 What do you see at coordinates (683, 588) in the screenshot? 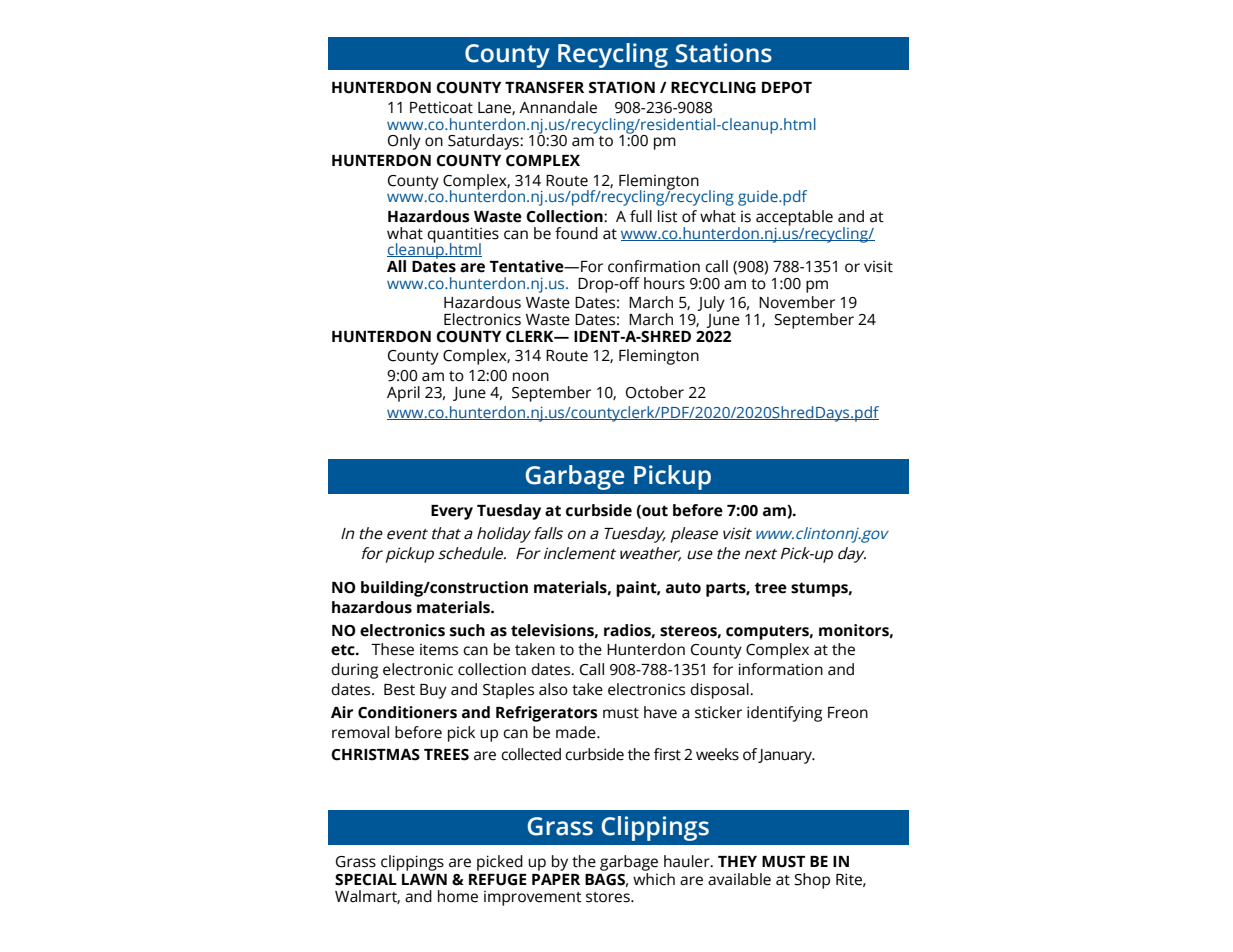
I see `auto` at bounding box center [683, 588].
